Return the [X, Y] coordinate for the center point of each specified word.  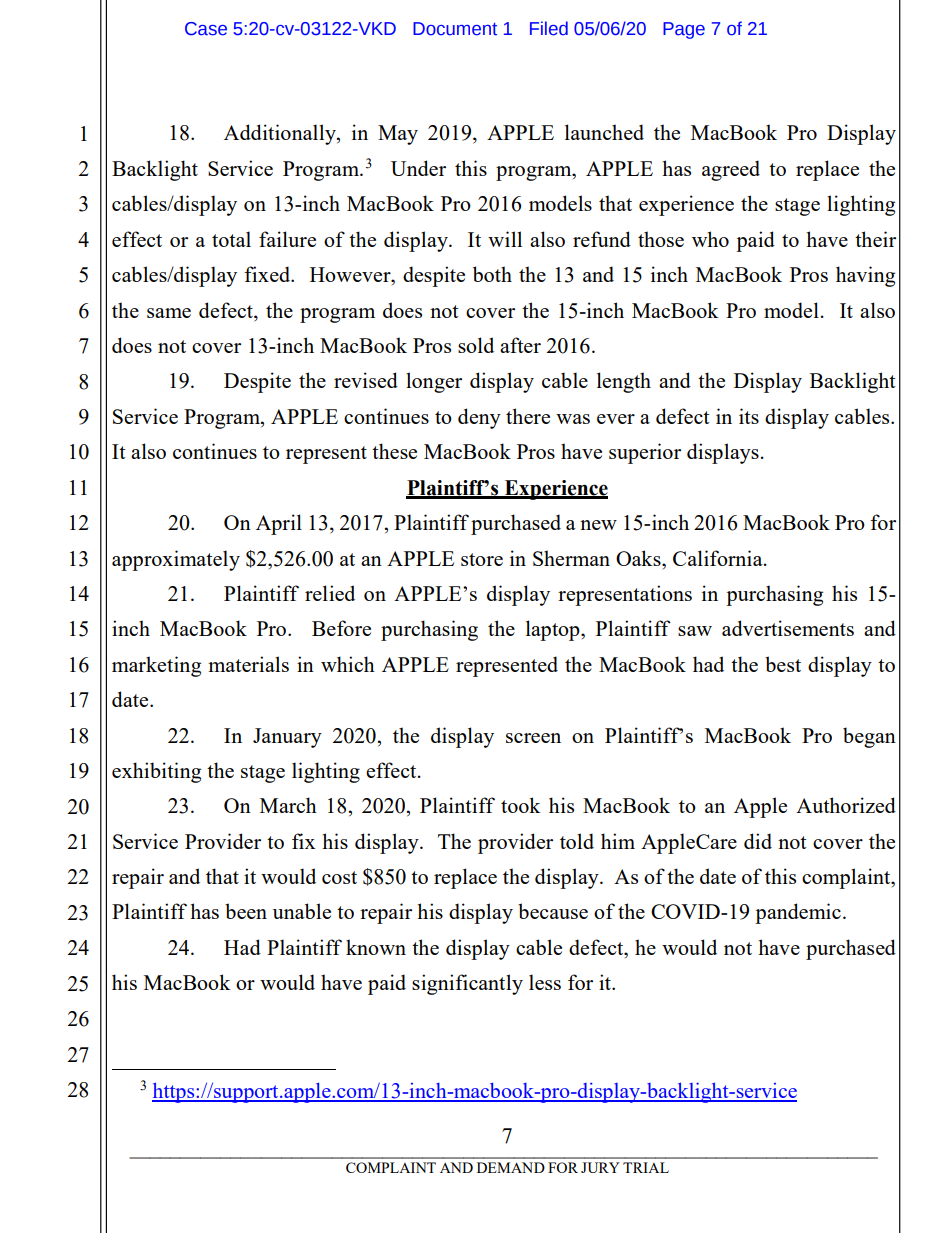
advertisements [788, 628]
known [376, 947]
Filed [549, 28]
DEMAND [511, 1167]
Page [684, 30]
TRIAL [646, 1167]
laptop [554, 630]
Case [206, 29]
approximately [176, 560]
